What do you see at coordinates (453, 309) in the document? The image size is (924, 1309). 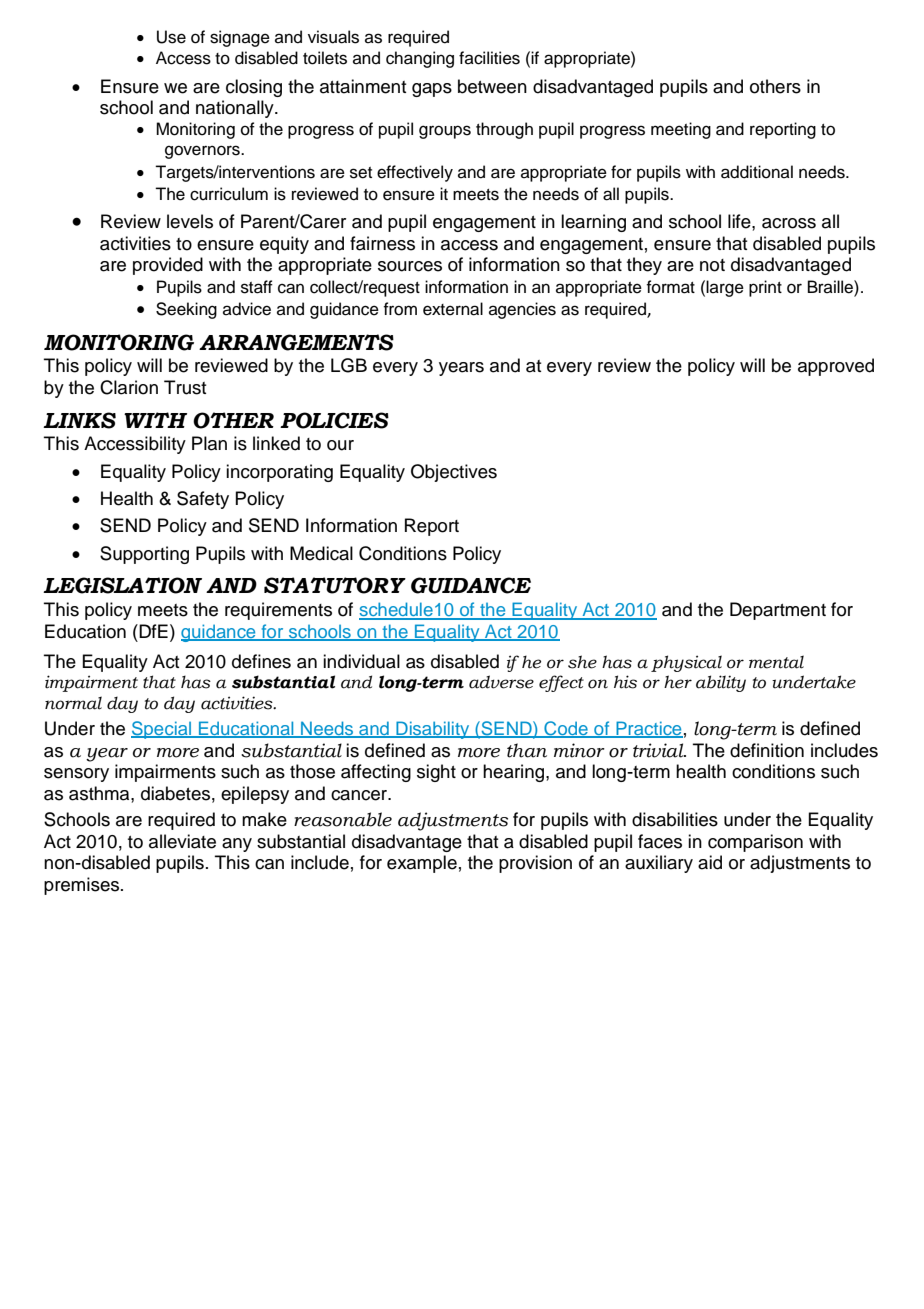 I see `external` at bounding box center [453, 309].
